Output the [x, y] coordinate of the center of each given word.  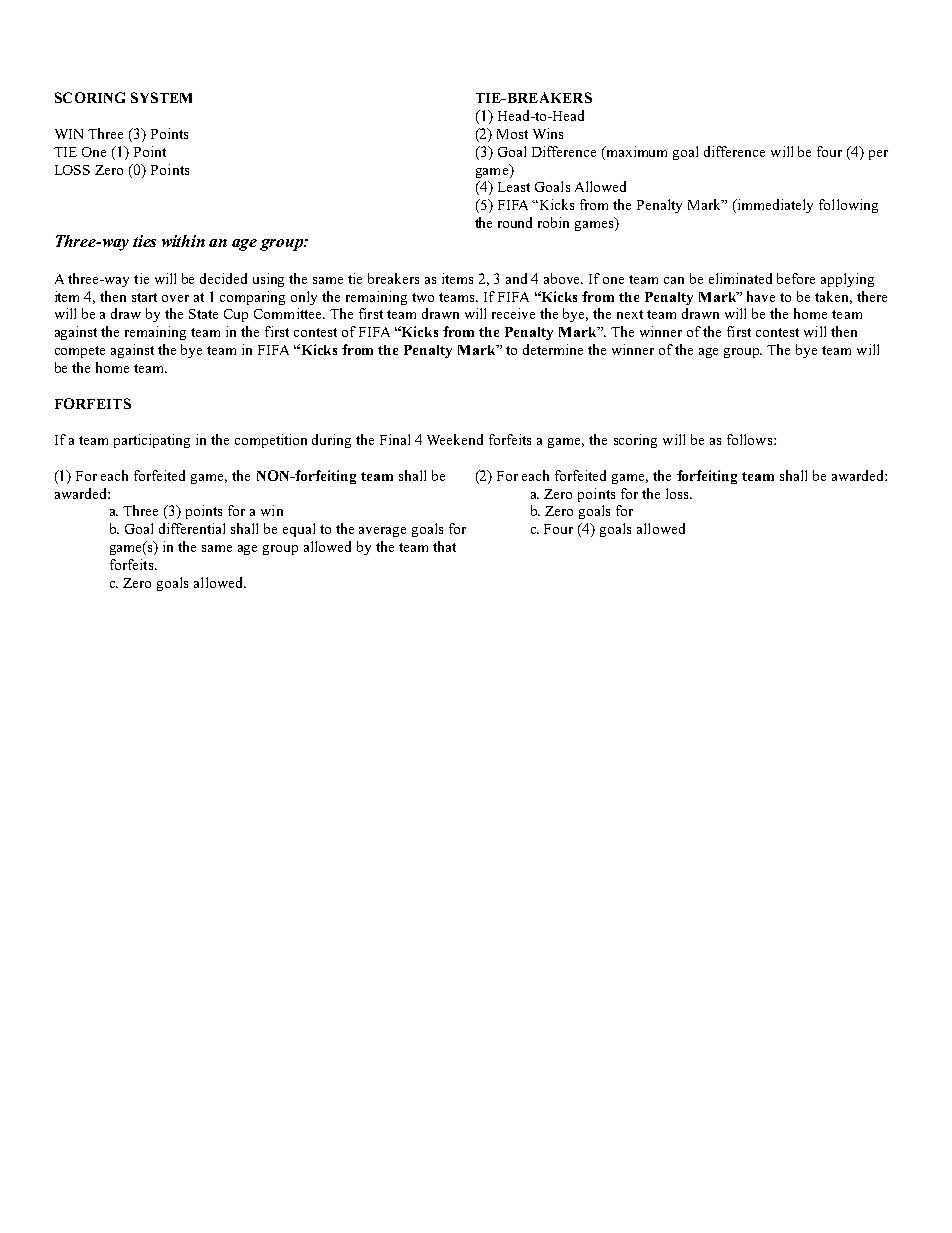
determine [553, 349]
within [183, 241]
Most [512, 134]
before [796, 278]
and [516, 278]
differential [192, 528]
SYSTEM [161, 97]
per [878, 155]
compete [80, 352]
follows [749, 439]
